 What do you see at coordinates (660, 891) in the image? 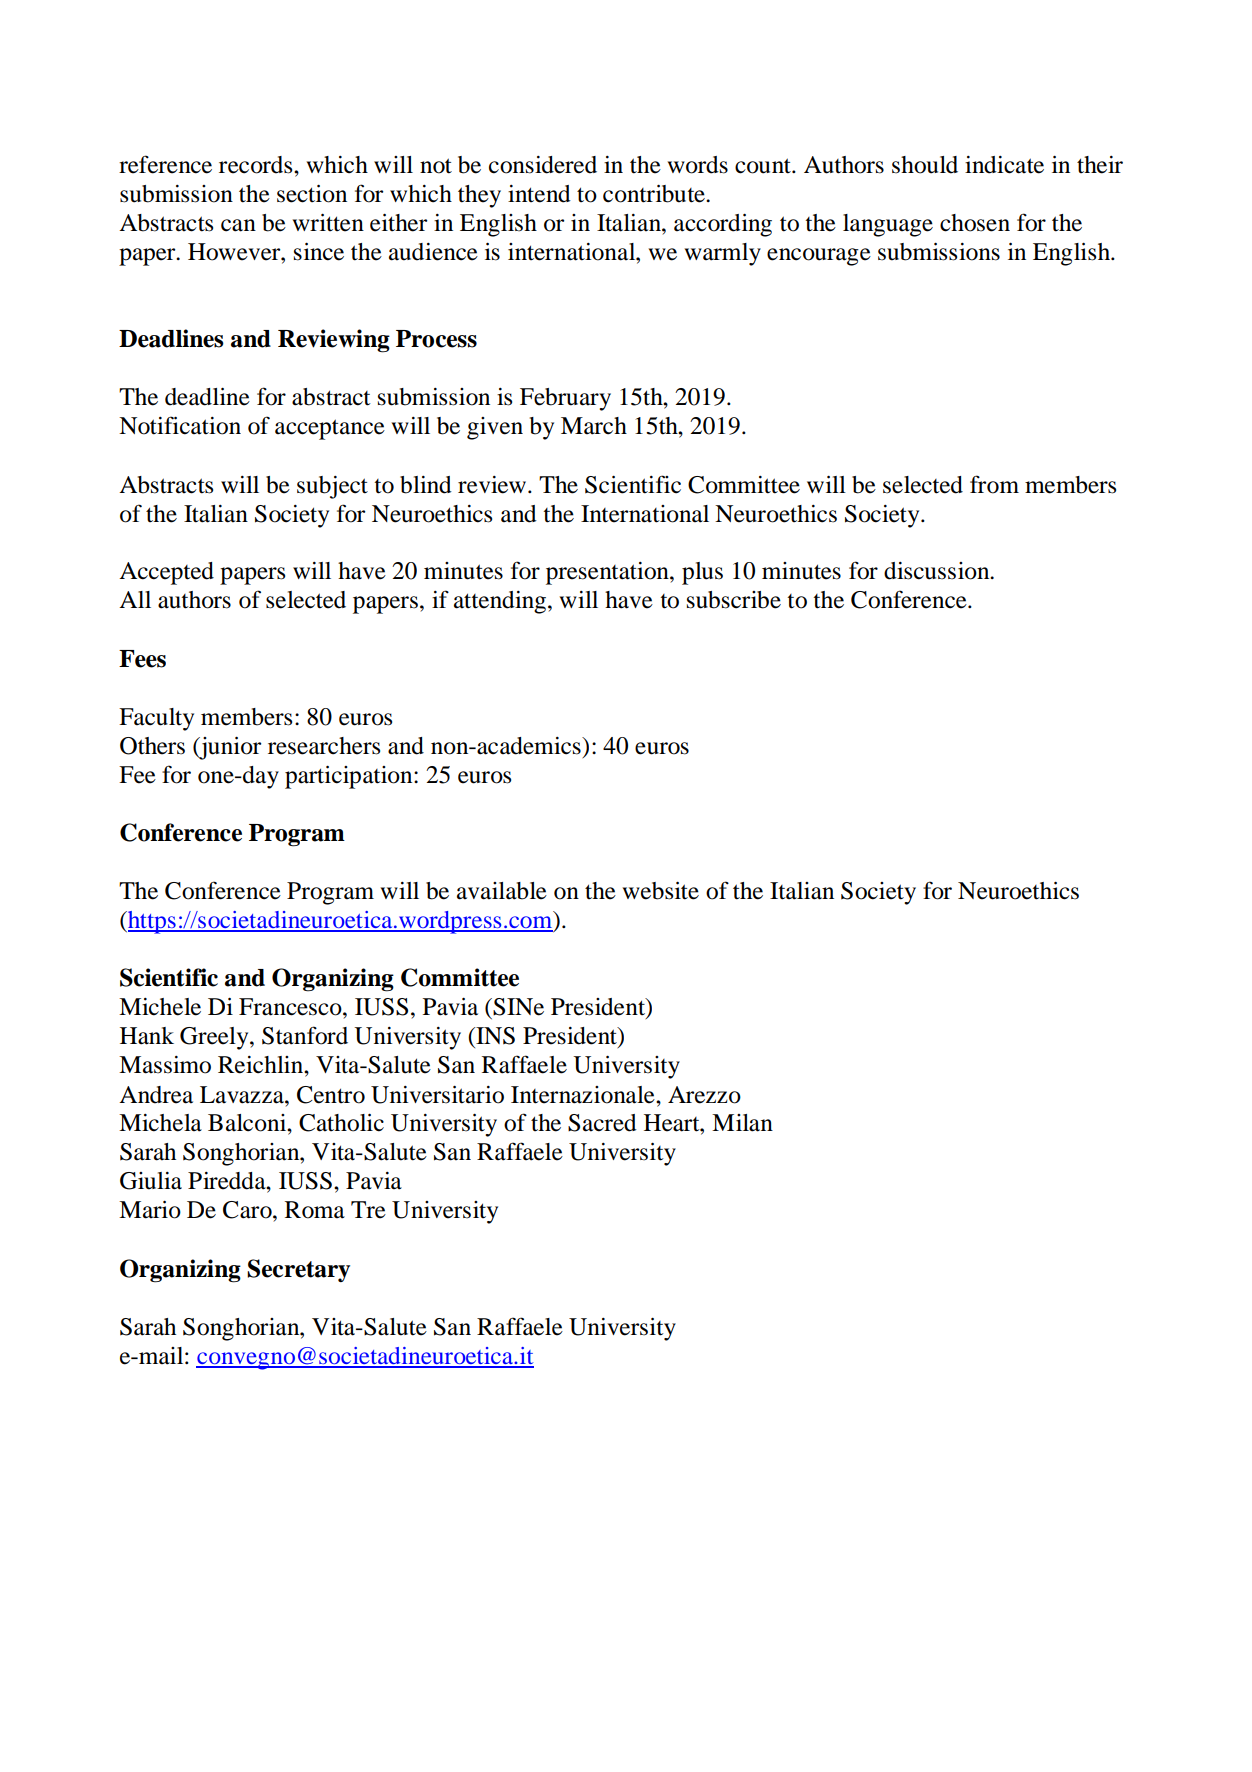
I see `website` at bounding box center [660, 891].
